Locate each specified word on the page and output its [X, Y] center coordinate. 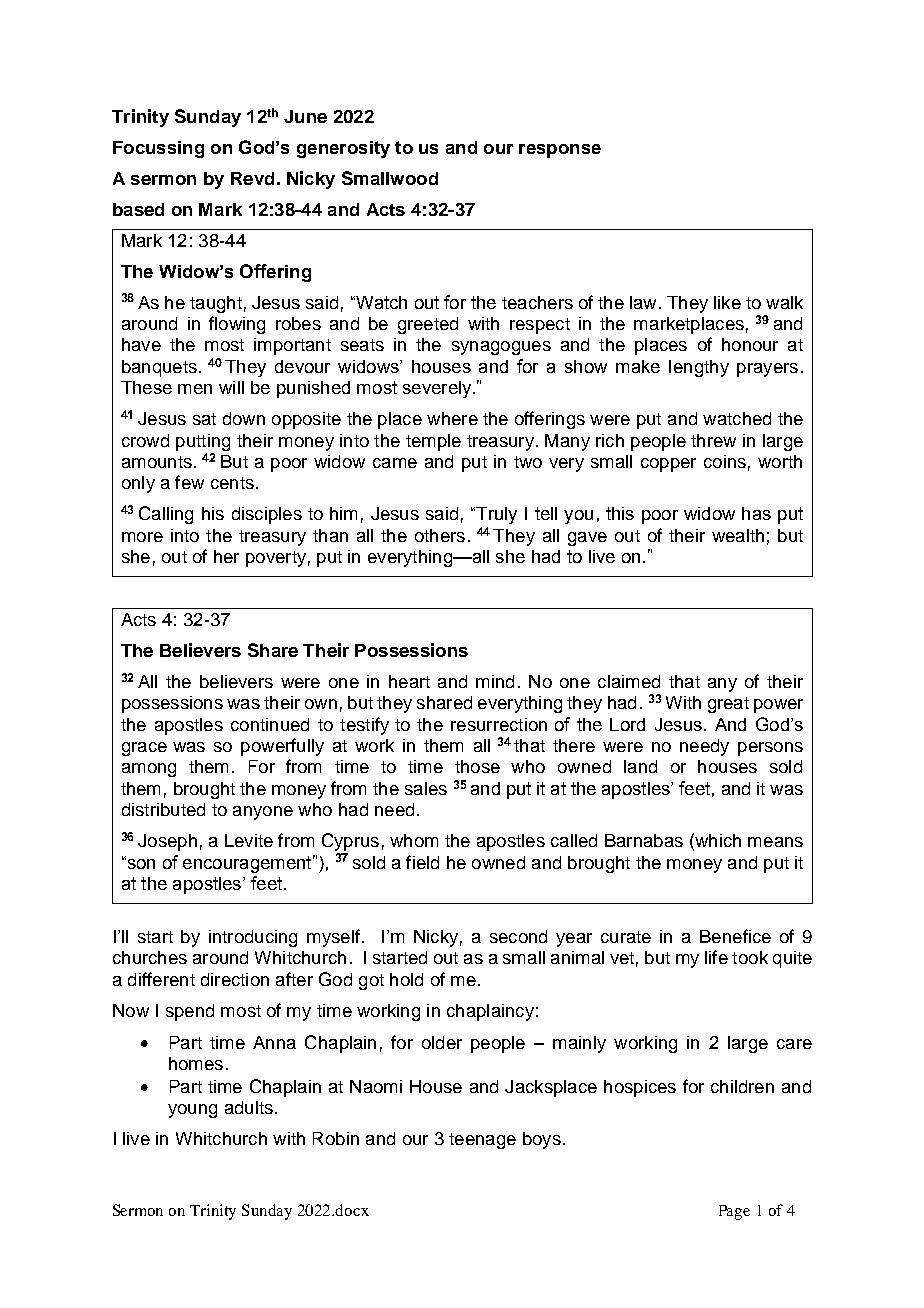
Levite [249, 840]
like [727, 302]
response [560, 151]
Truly [495, 515]
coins [725, 461]
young [192, 1111]
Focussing [158, 149]
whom [414, 840]
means [775, 842]
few [189, 482]
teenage [482, 1141]
